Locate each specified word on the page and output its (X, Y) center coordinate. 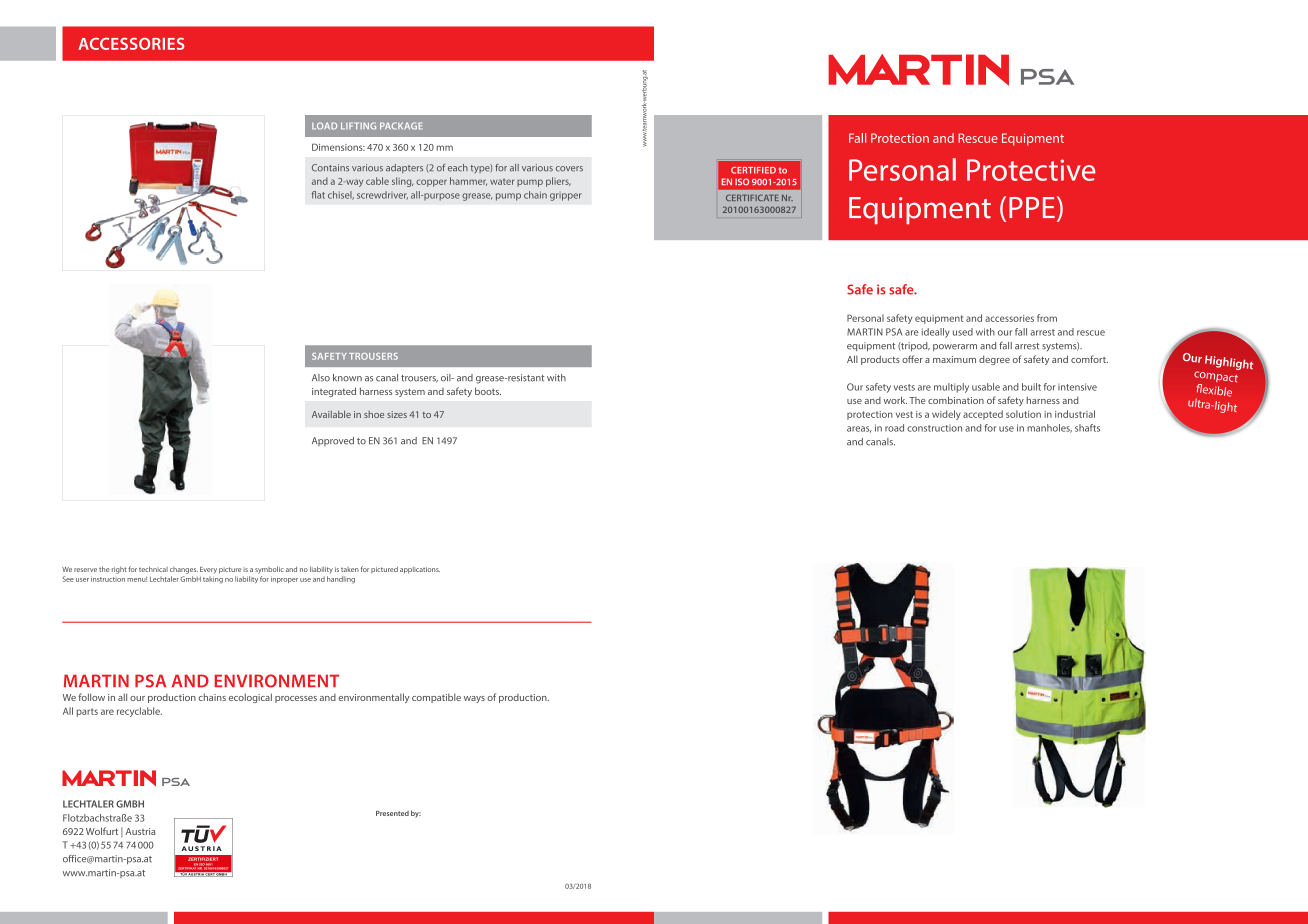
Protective (1031, 170)
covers (569, 169)
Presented (392, 813)
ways (474, 699)
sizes (397, 414)
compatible (436, 698)
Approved (333, 441)
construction (934, 428)
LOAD (324, 126)
